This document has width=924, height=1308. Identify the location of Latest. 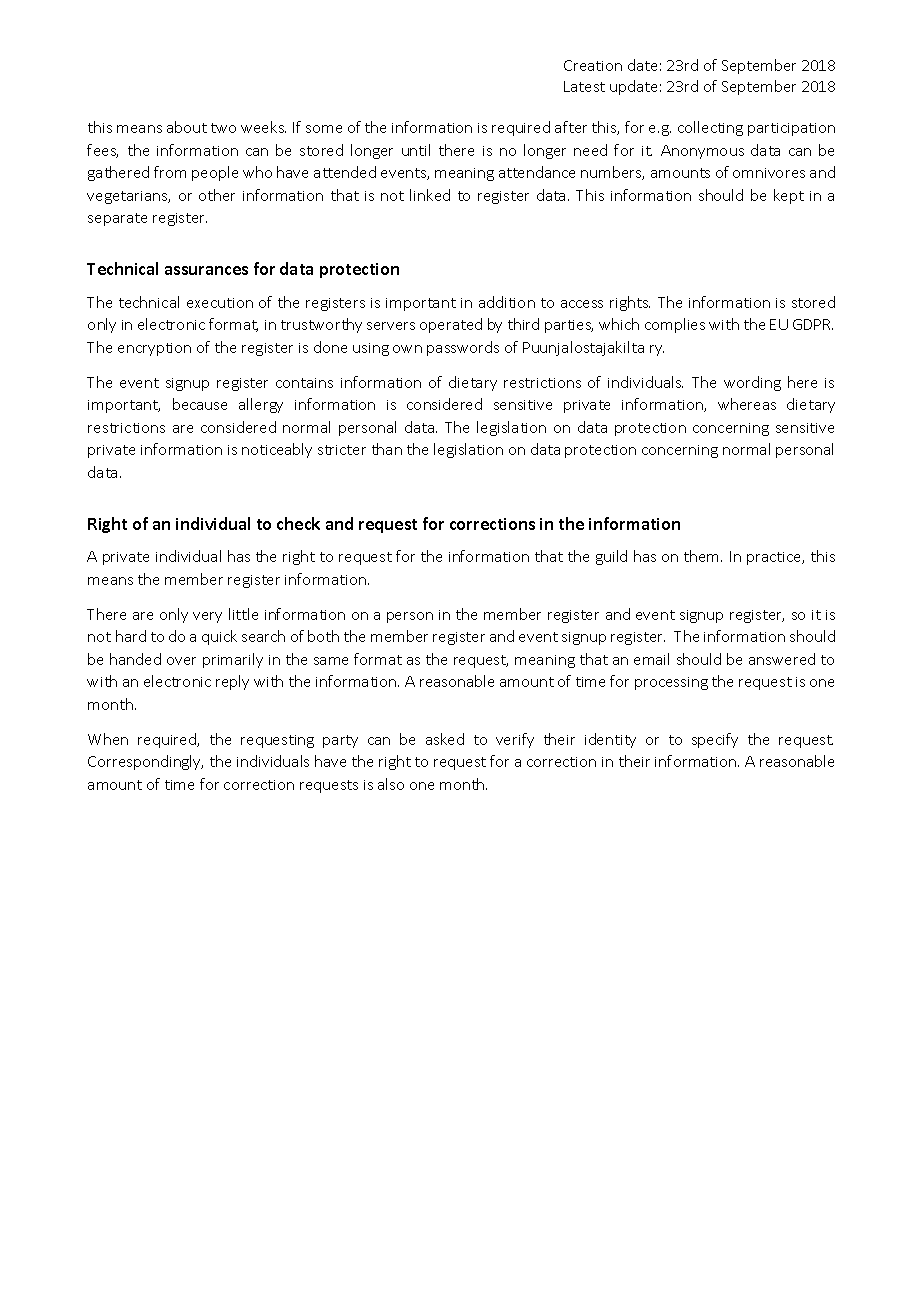
(584, 86).
